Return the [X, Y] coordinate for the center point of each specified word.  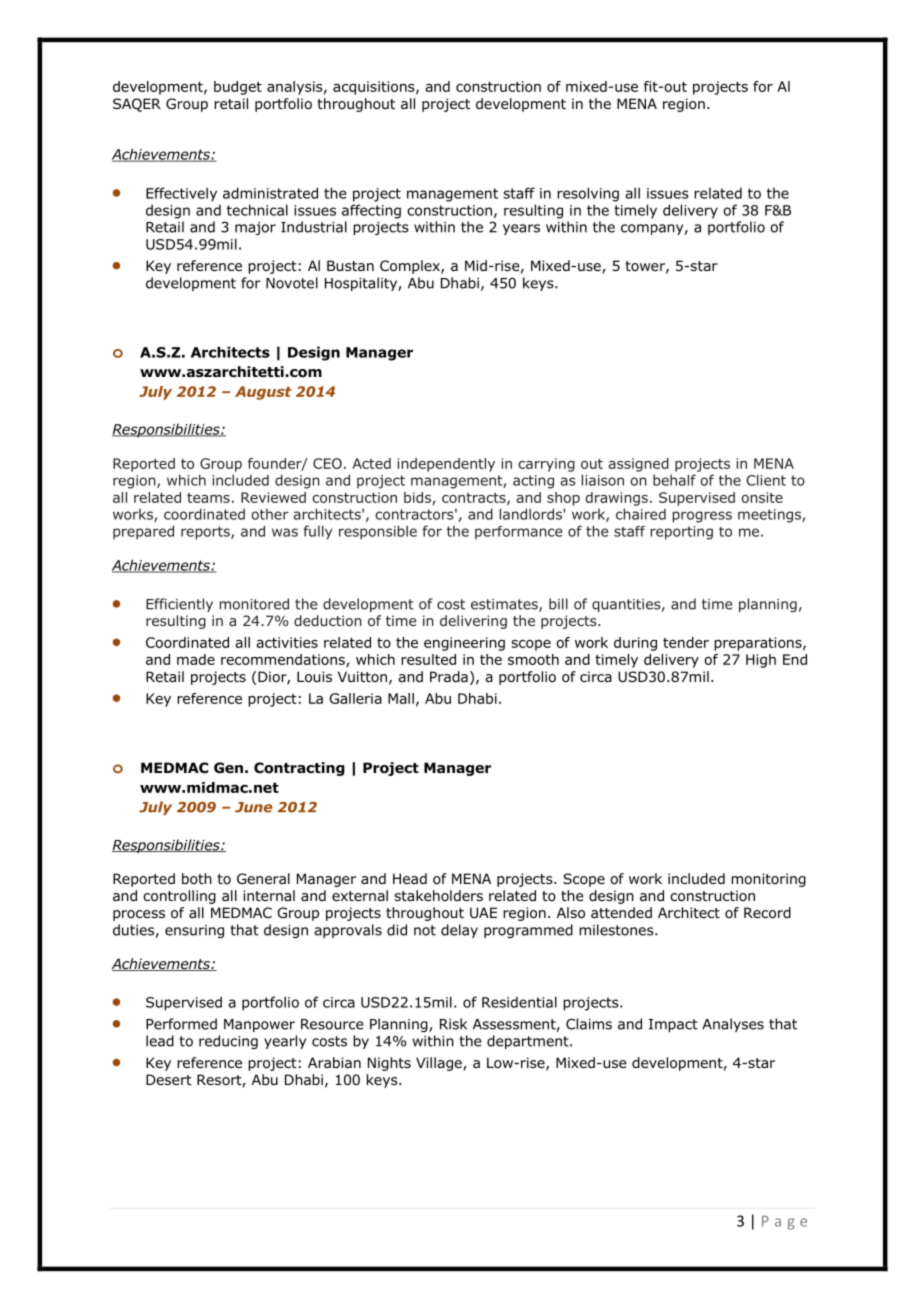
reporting [681, 533]
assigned [638, 465]
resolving [588, 194]
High [761, 661]
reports [206, 533]
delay [459, 931]
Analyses [733, 1025]
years [521, 229]
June [253, 807]
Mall [401, 698]
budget [238, 88]
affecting [371, 211]
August [263, 393]
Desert [169, 1079]
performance [518, 533]
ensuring [194, 931]
